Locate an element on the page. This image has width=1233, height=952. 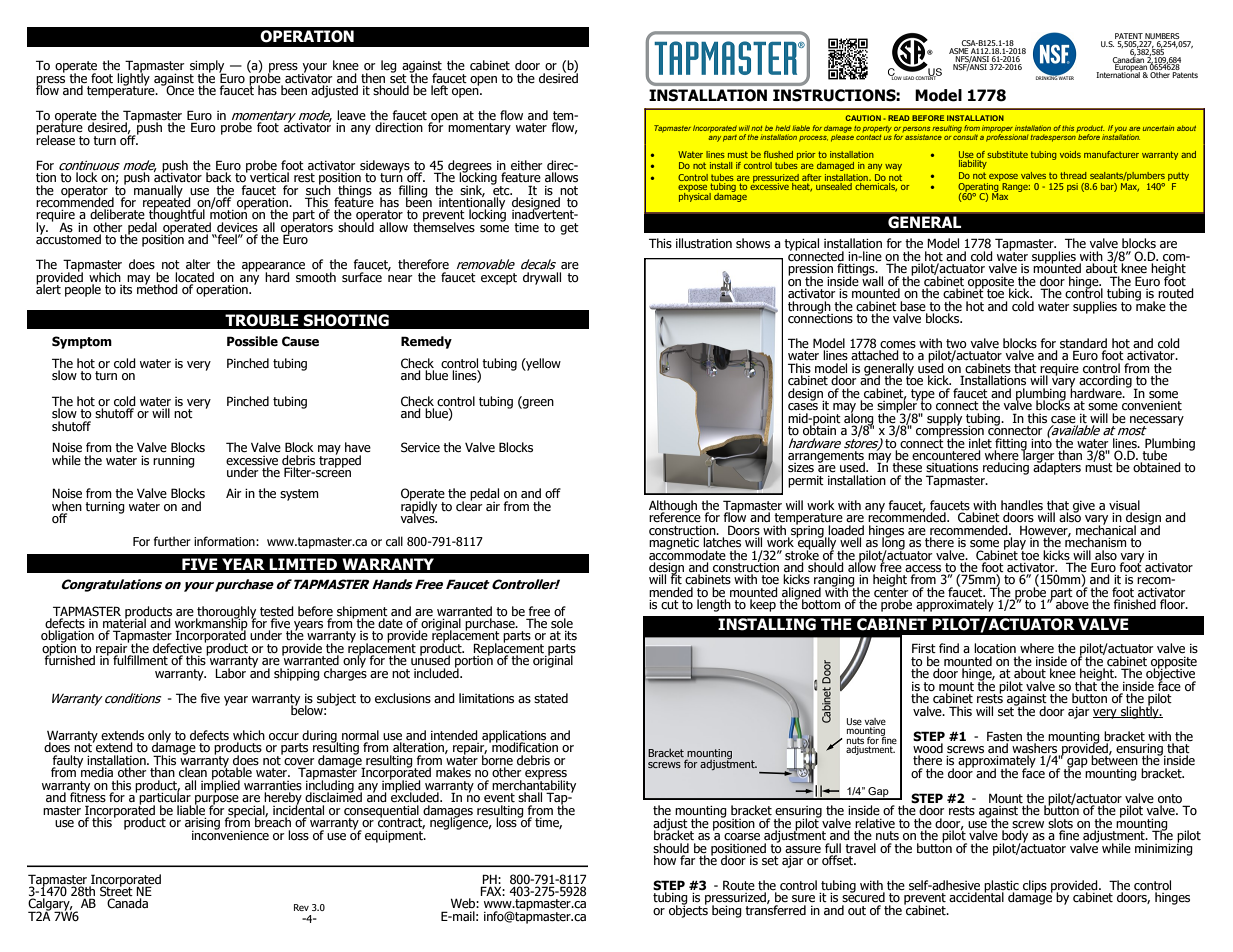
CONTENT is located at coordinates (927, 77).
